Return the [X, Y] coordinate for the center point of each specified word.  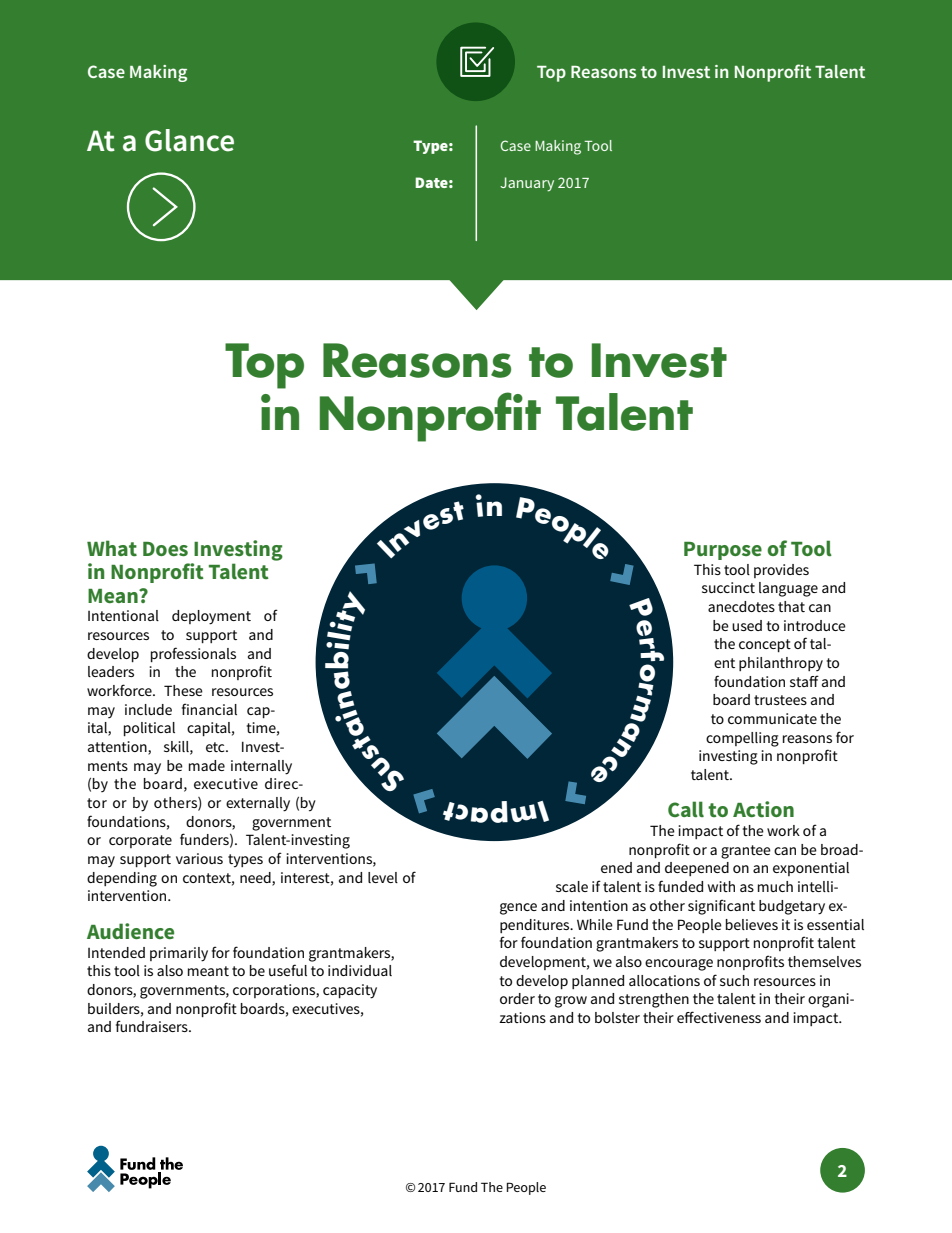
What [112, 548]
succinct [728, 587]
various [199, 858]
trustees [780, 700]
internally [261, 767]
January [527, 184]
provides [781, 571]
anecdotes [741, 606]
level [383, 877]
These [183, 690]
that [791, 606]
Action [763, 809]
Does [165, 549]
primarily [179, 954]
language [788, 589]
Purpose [723, 551]
